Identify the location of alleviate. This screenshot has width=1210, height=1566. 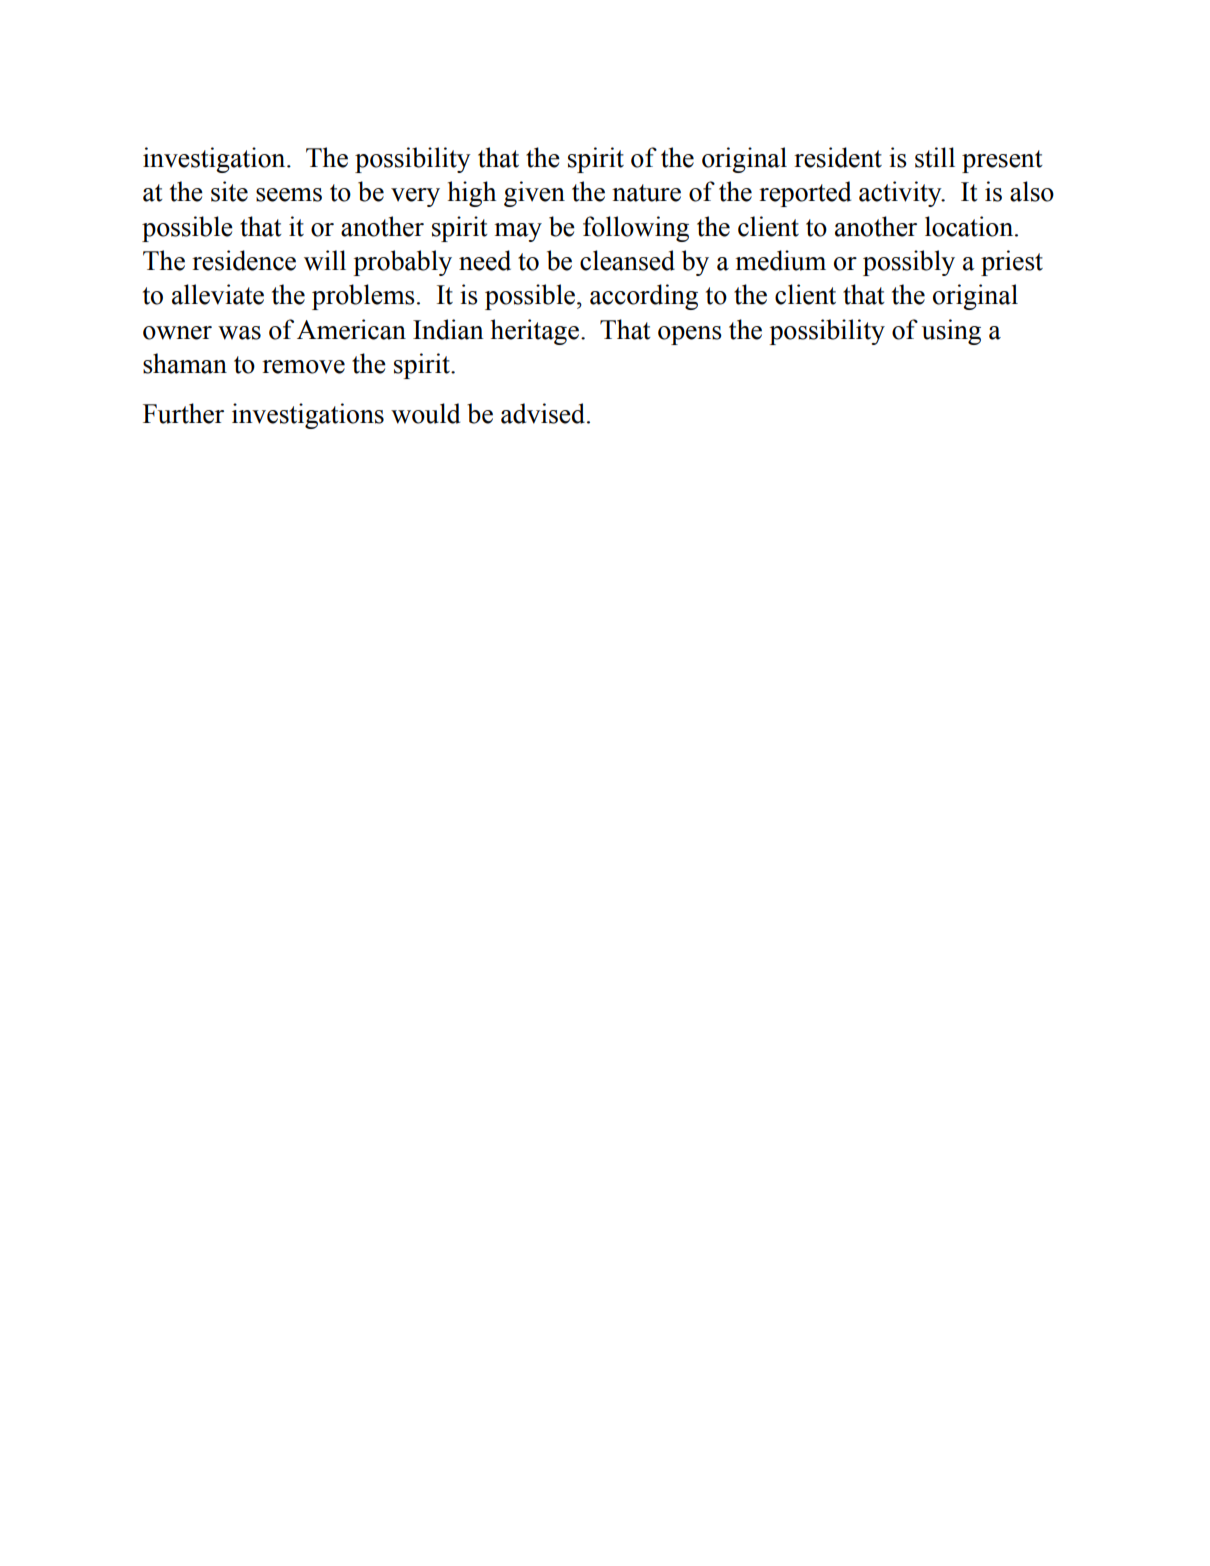
(218, 294).
